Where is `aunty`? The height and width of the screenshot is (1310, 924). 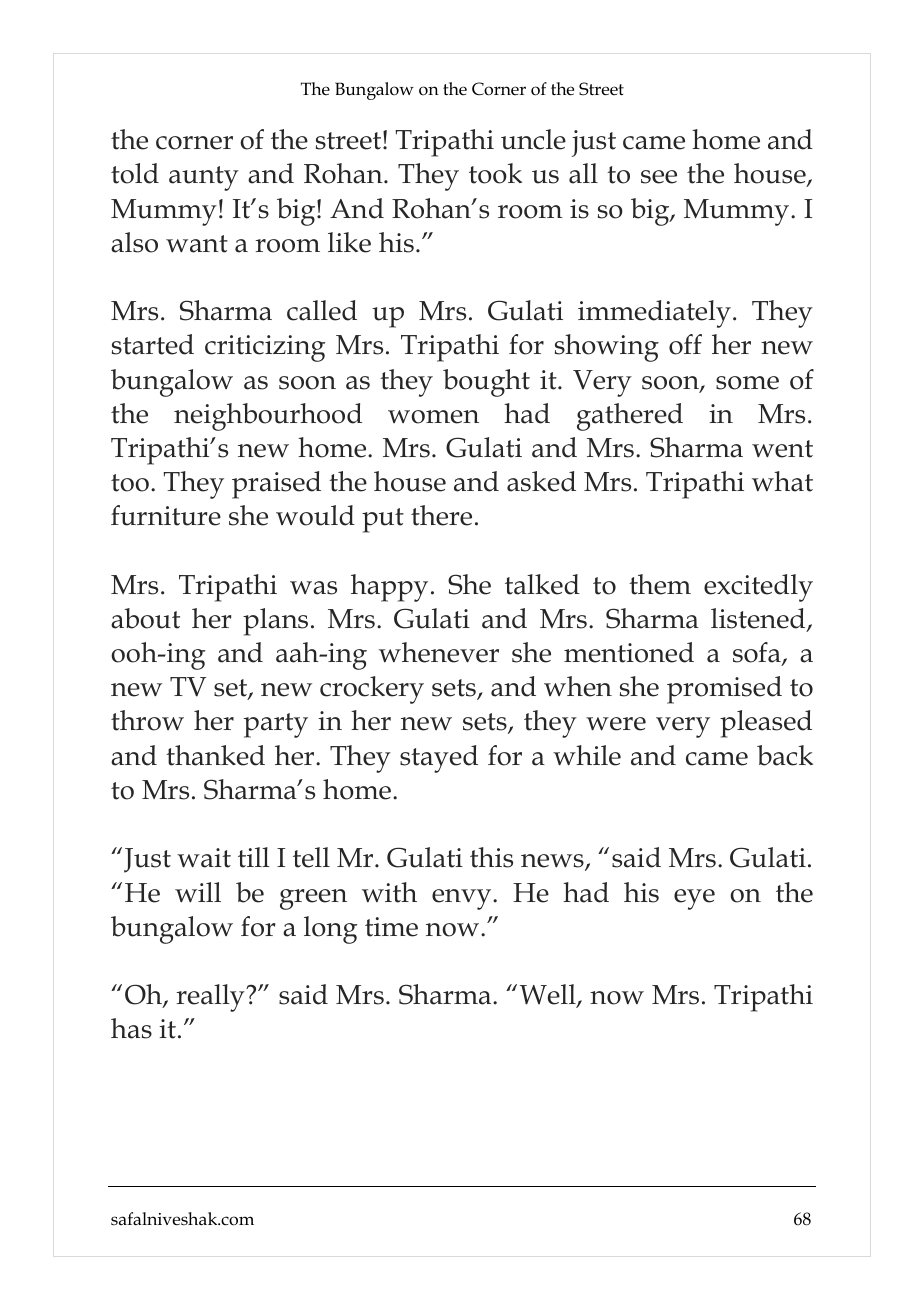 aunty is located at coordinates (204, 178).
